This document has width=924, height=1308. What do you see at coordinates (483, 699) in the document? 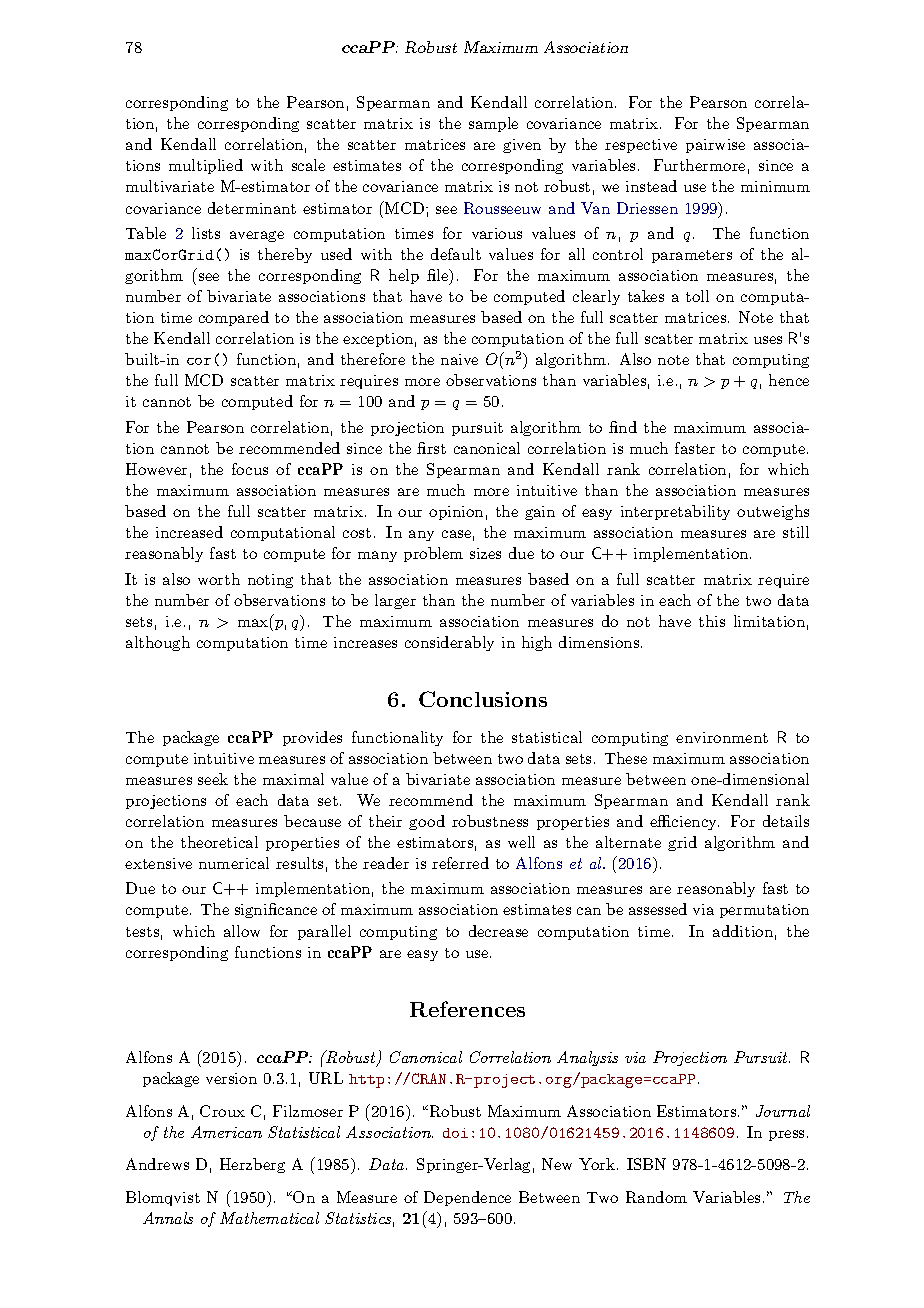
I see `Conclusions` at bounding box center [483, 699].
